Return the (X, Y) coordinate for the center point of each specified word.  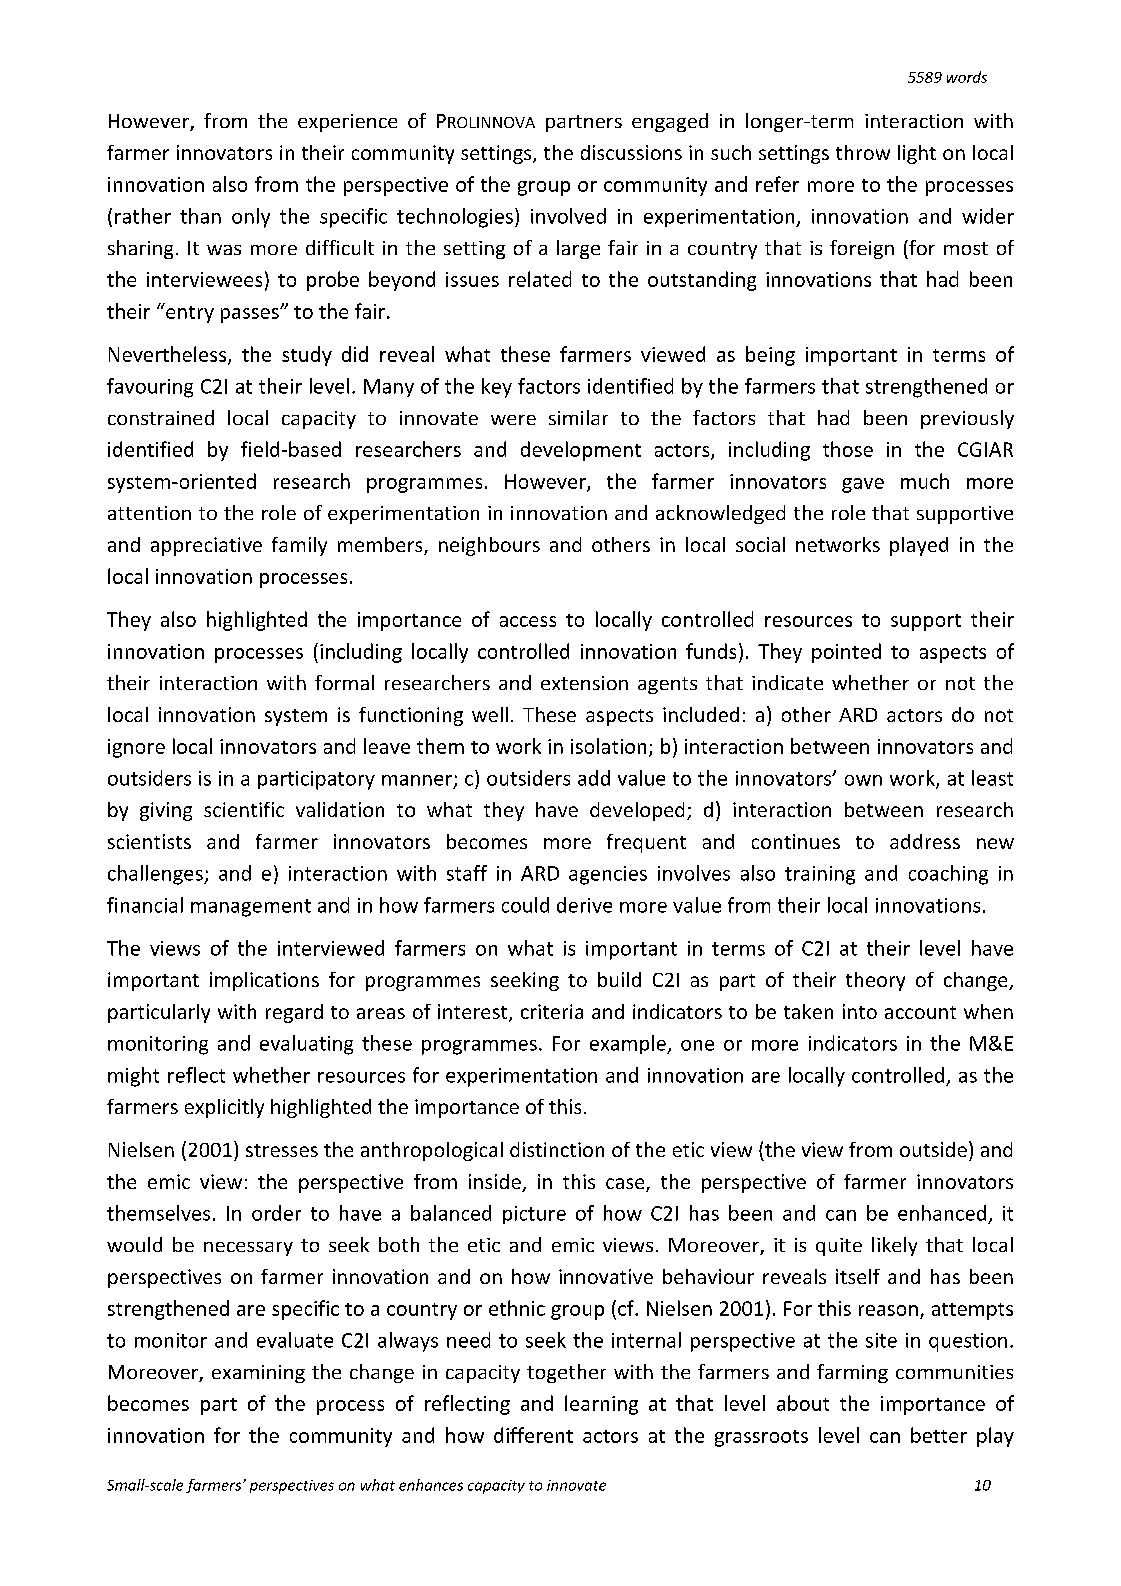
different (533, 1435)
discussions (631, 152)
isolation (608, 746)
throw (863, 152)
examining (258, 1374)
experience (347, 123)
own (863, 780)
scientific (244, 809)
